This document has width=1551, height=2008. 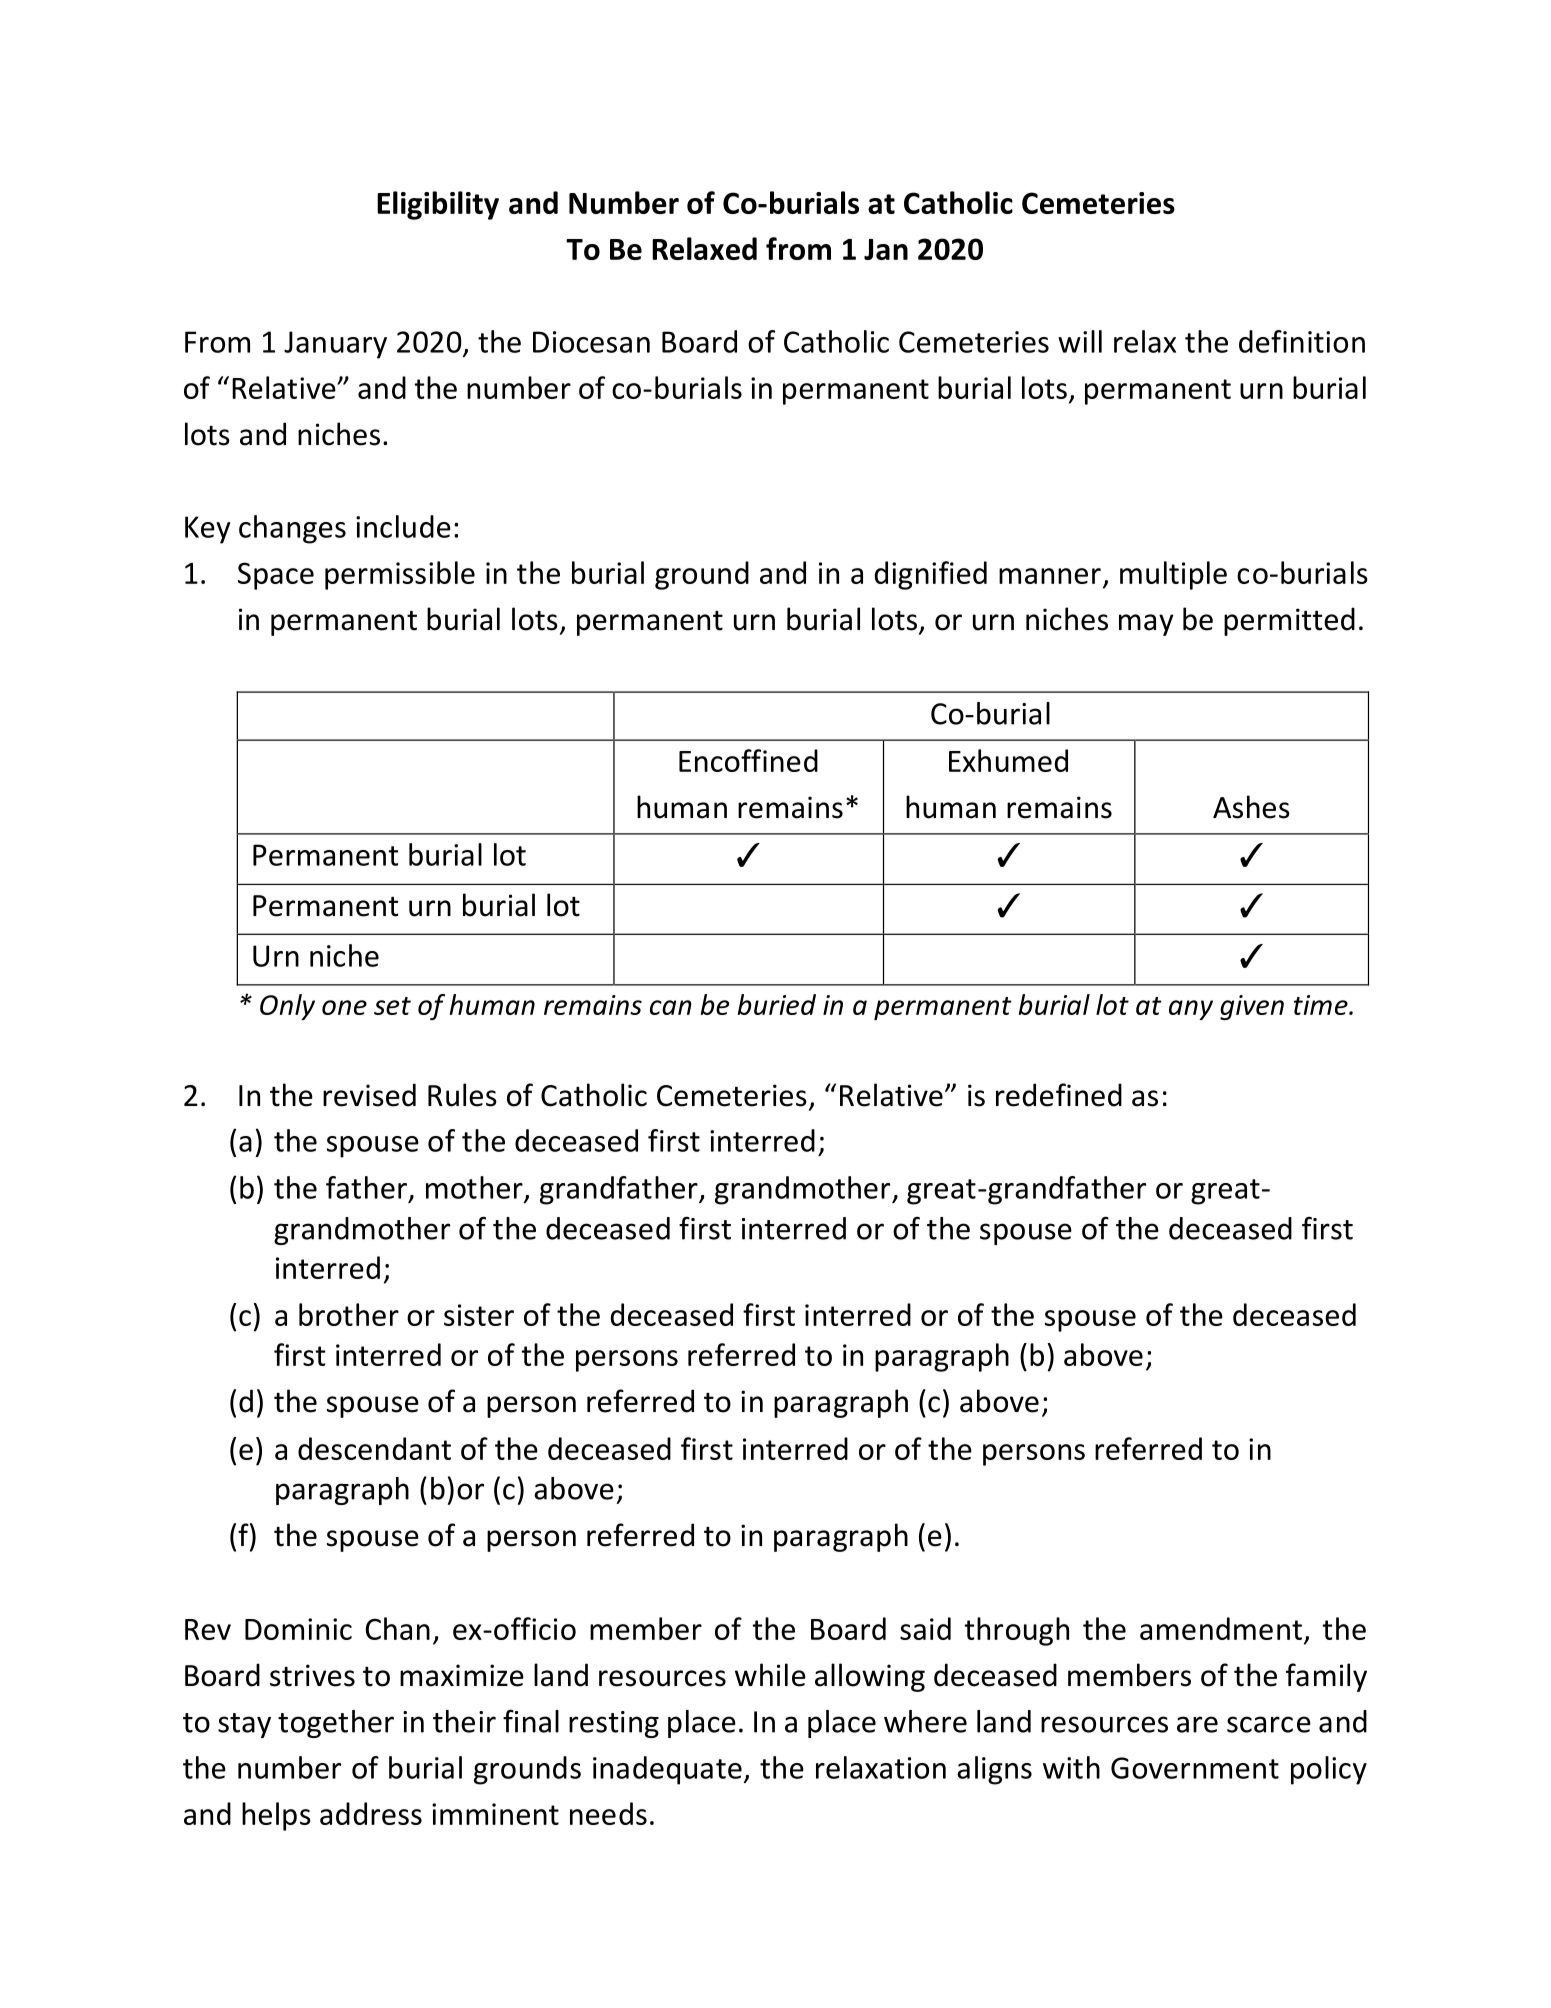 What do you see at coordinates (336, 1724) in the document?
I see `together` at bounding box center [336, 1724].
